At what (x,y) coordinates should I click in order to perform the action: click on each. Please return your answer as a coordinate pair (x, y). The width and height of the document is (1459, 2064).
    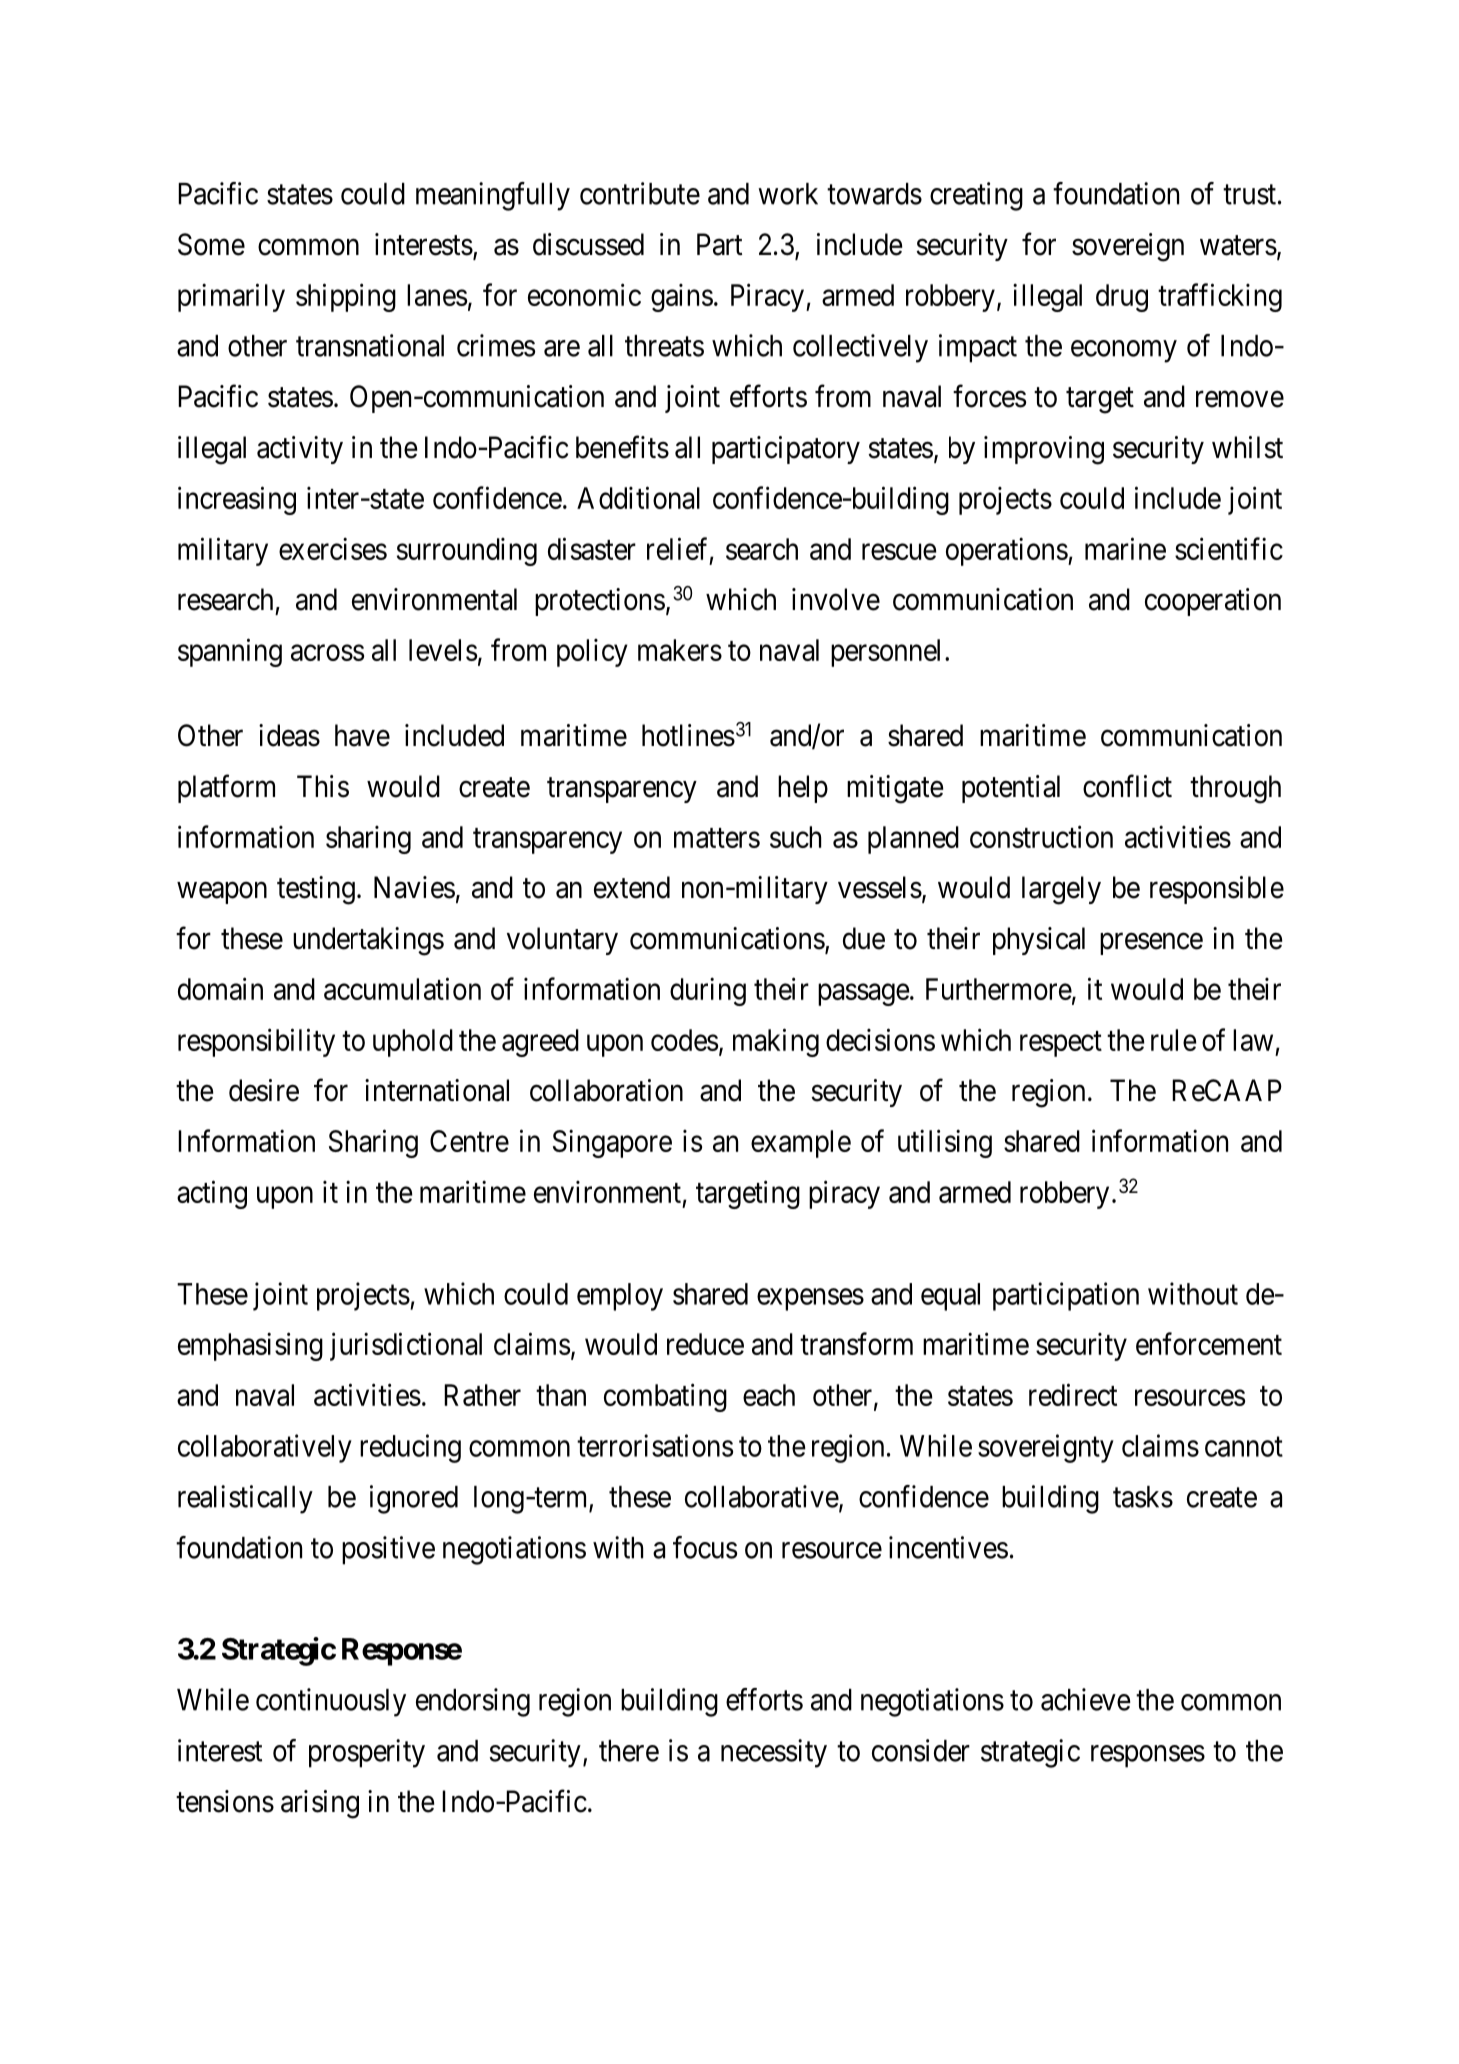
    Looking at the image, I should click on (769, 1395).
